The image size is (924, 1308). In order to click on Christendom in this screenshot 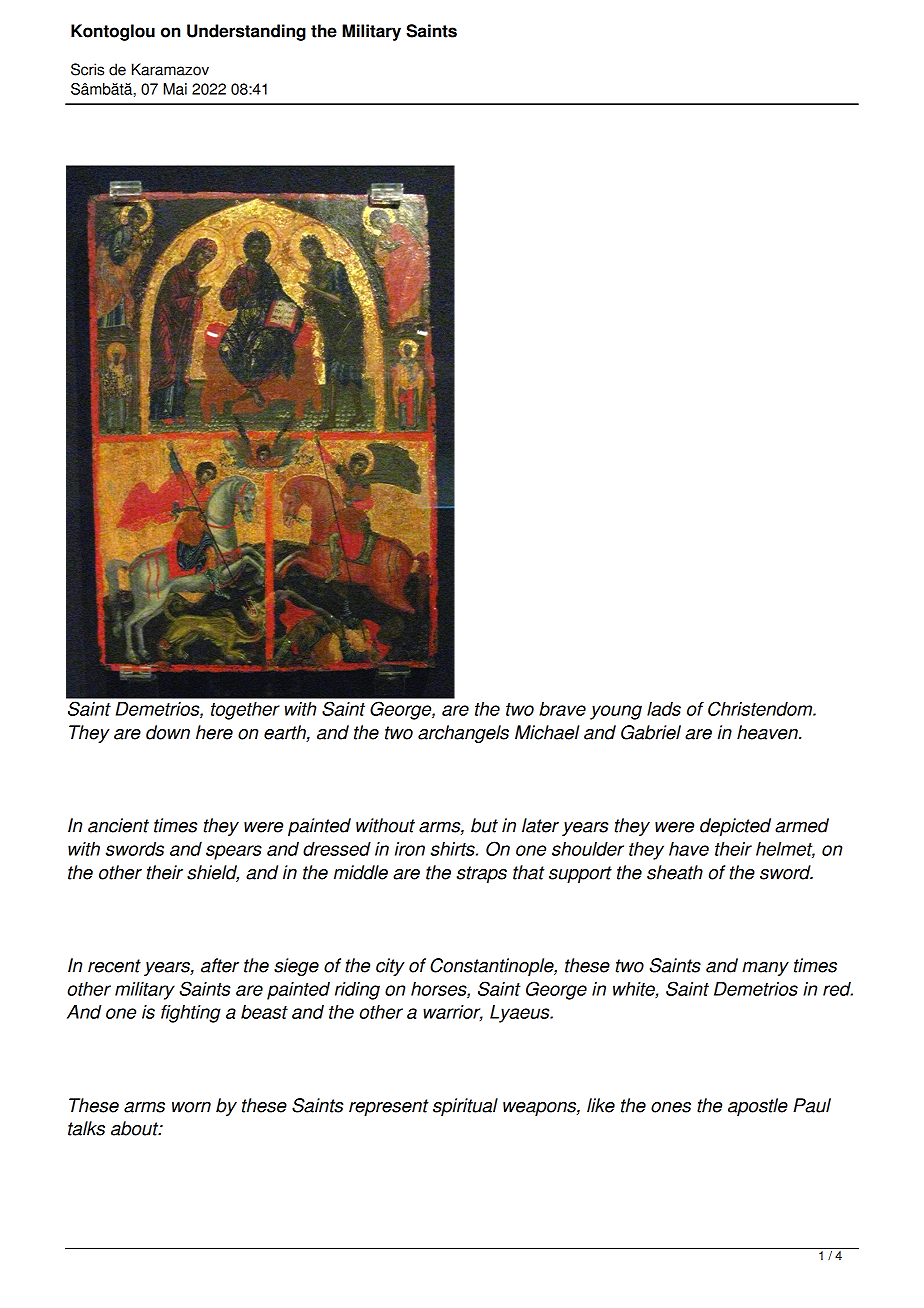, I will do `click(761, 708)`.
